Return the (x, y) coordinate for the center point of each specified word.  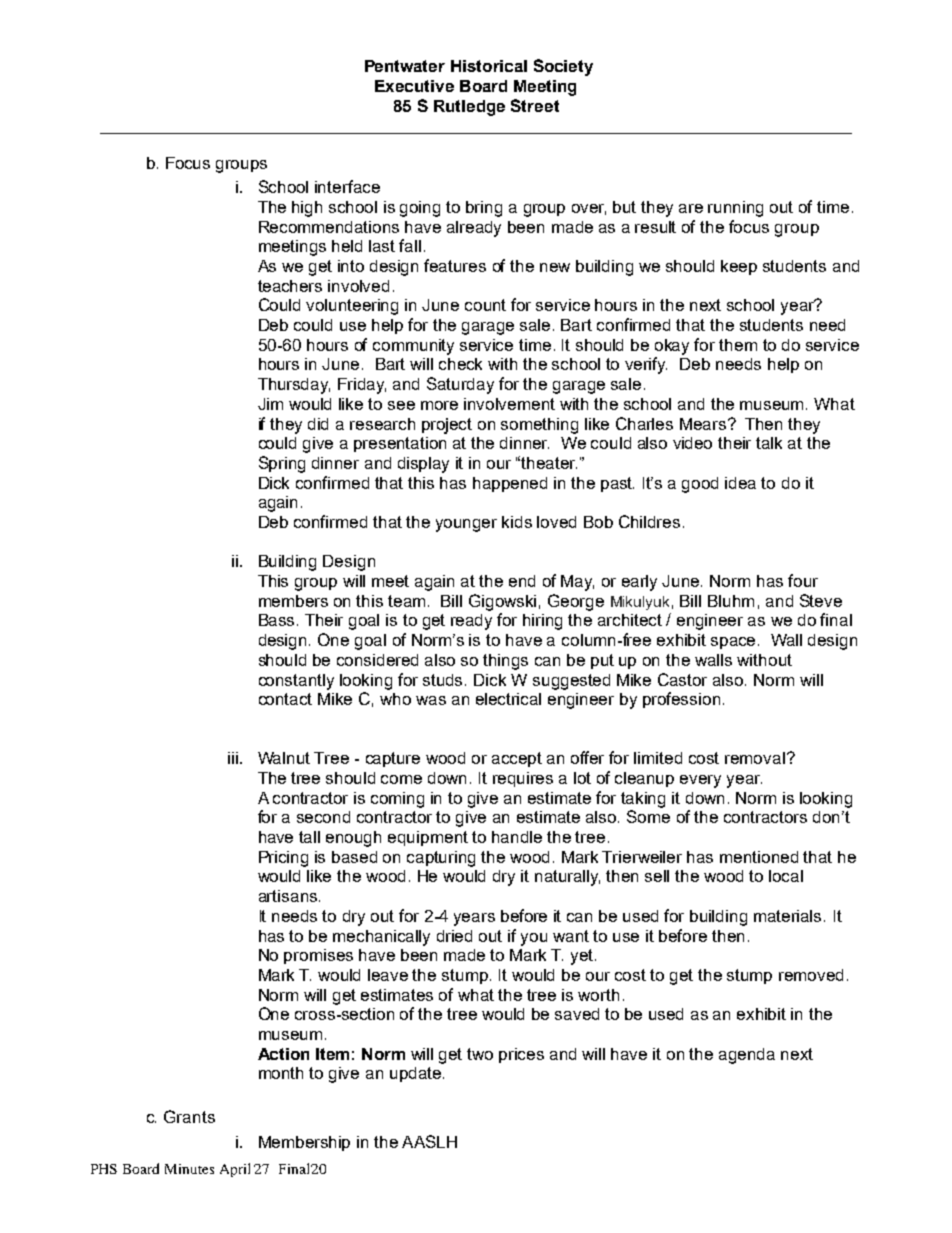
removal (755, 758)
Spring (282, 464)
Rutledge (469, 108)
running (735, 209)
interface (347, 186)
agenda (747, 1056)
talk (769, 443)
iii (233, 758)
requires (523, 779)
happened (510, 484)
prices (521, 1055)
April (235, 1170)
